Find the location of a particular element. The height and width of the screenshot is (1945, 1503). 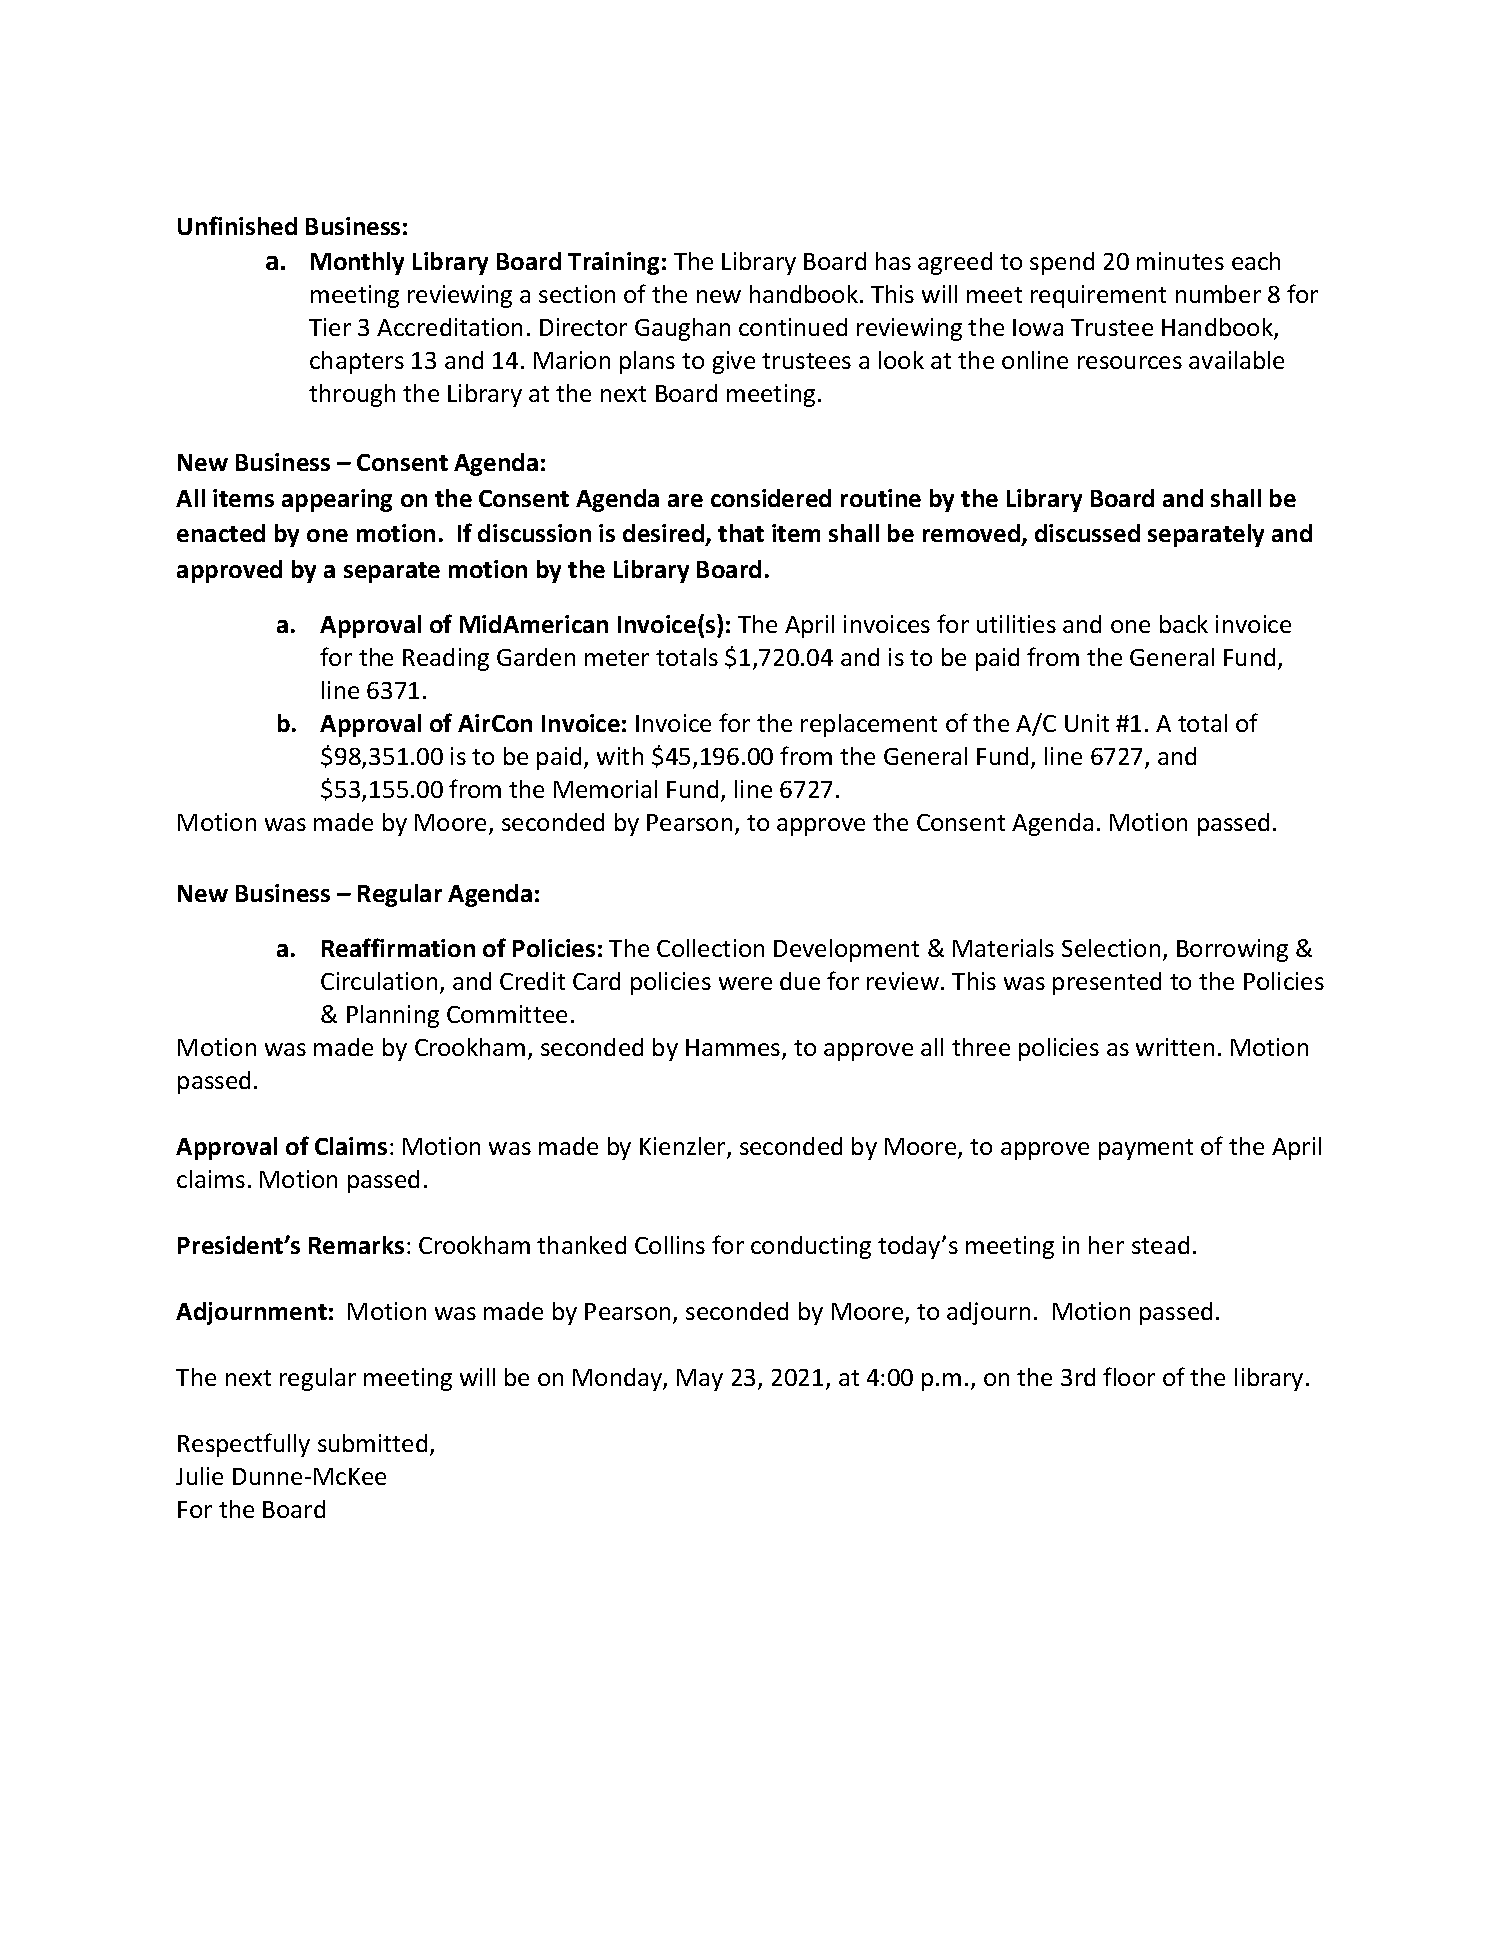

were is located at coordinates (745, 983).
